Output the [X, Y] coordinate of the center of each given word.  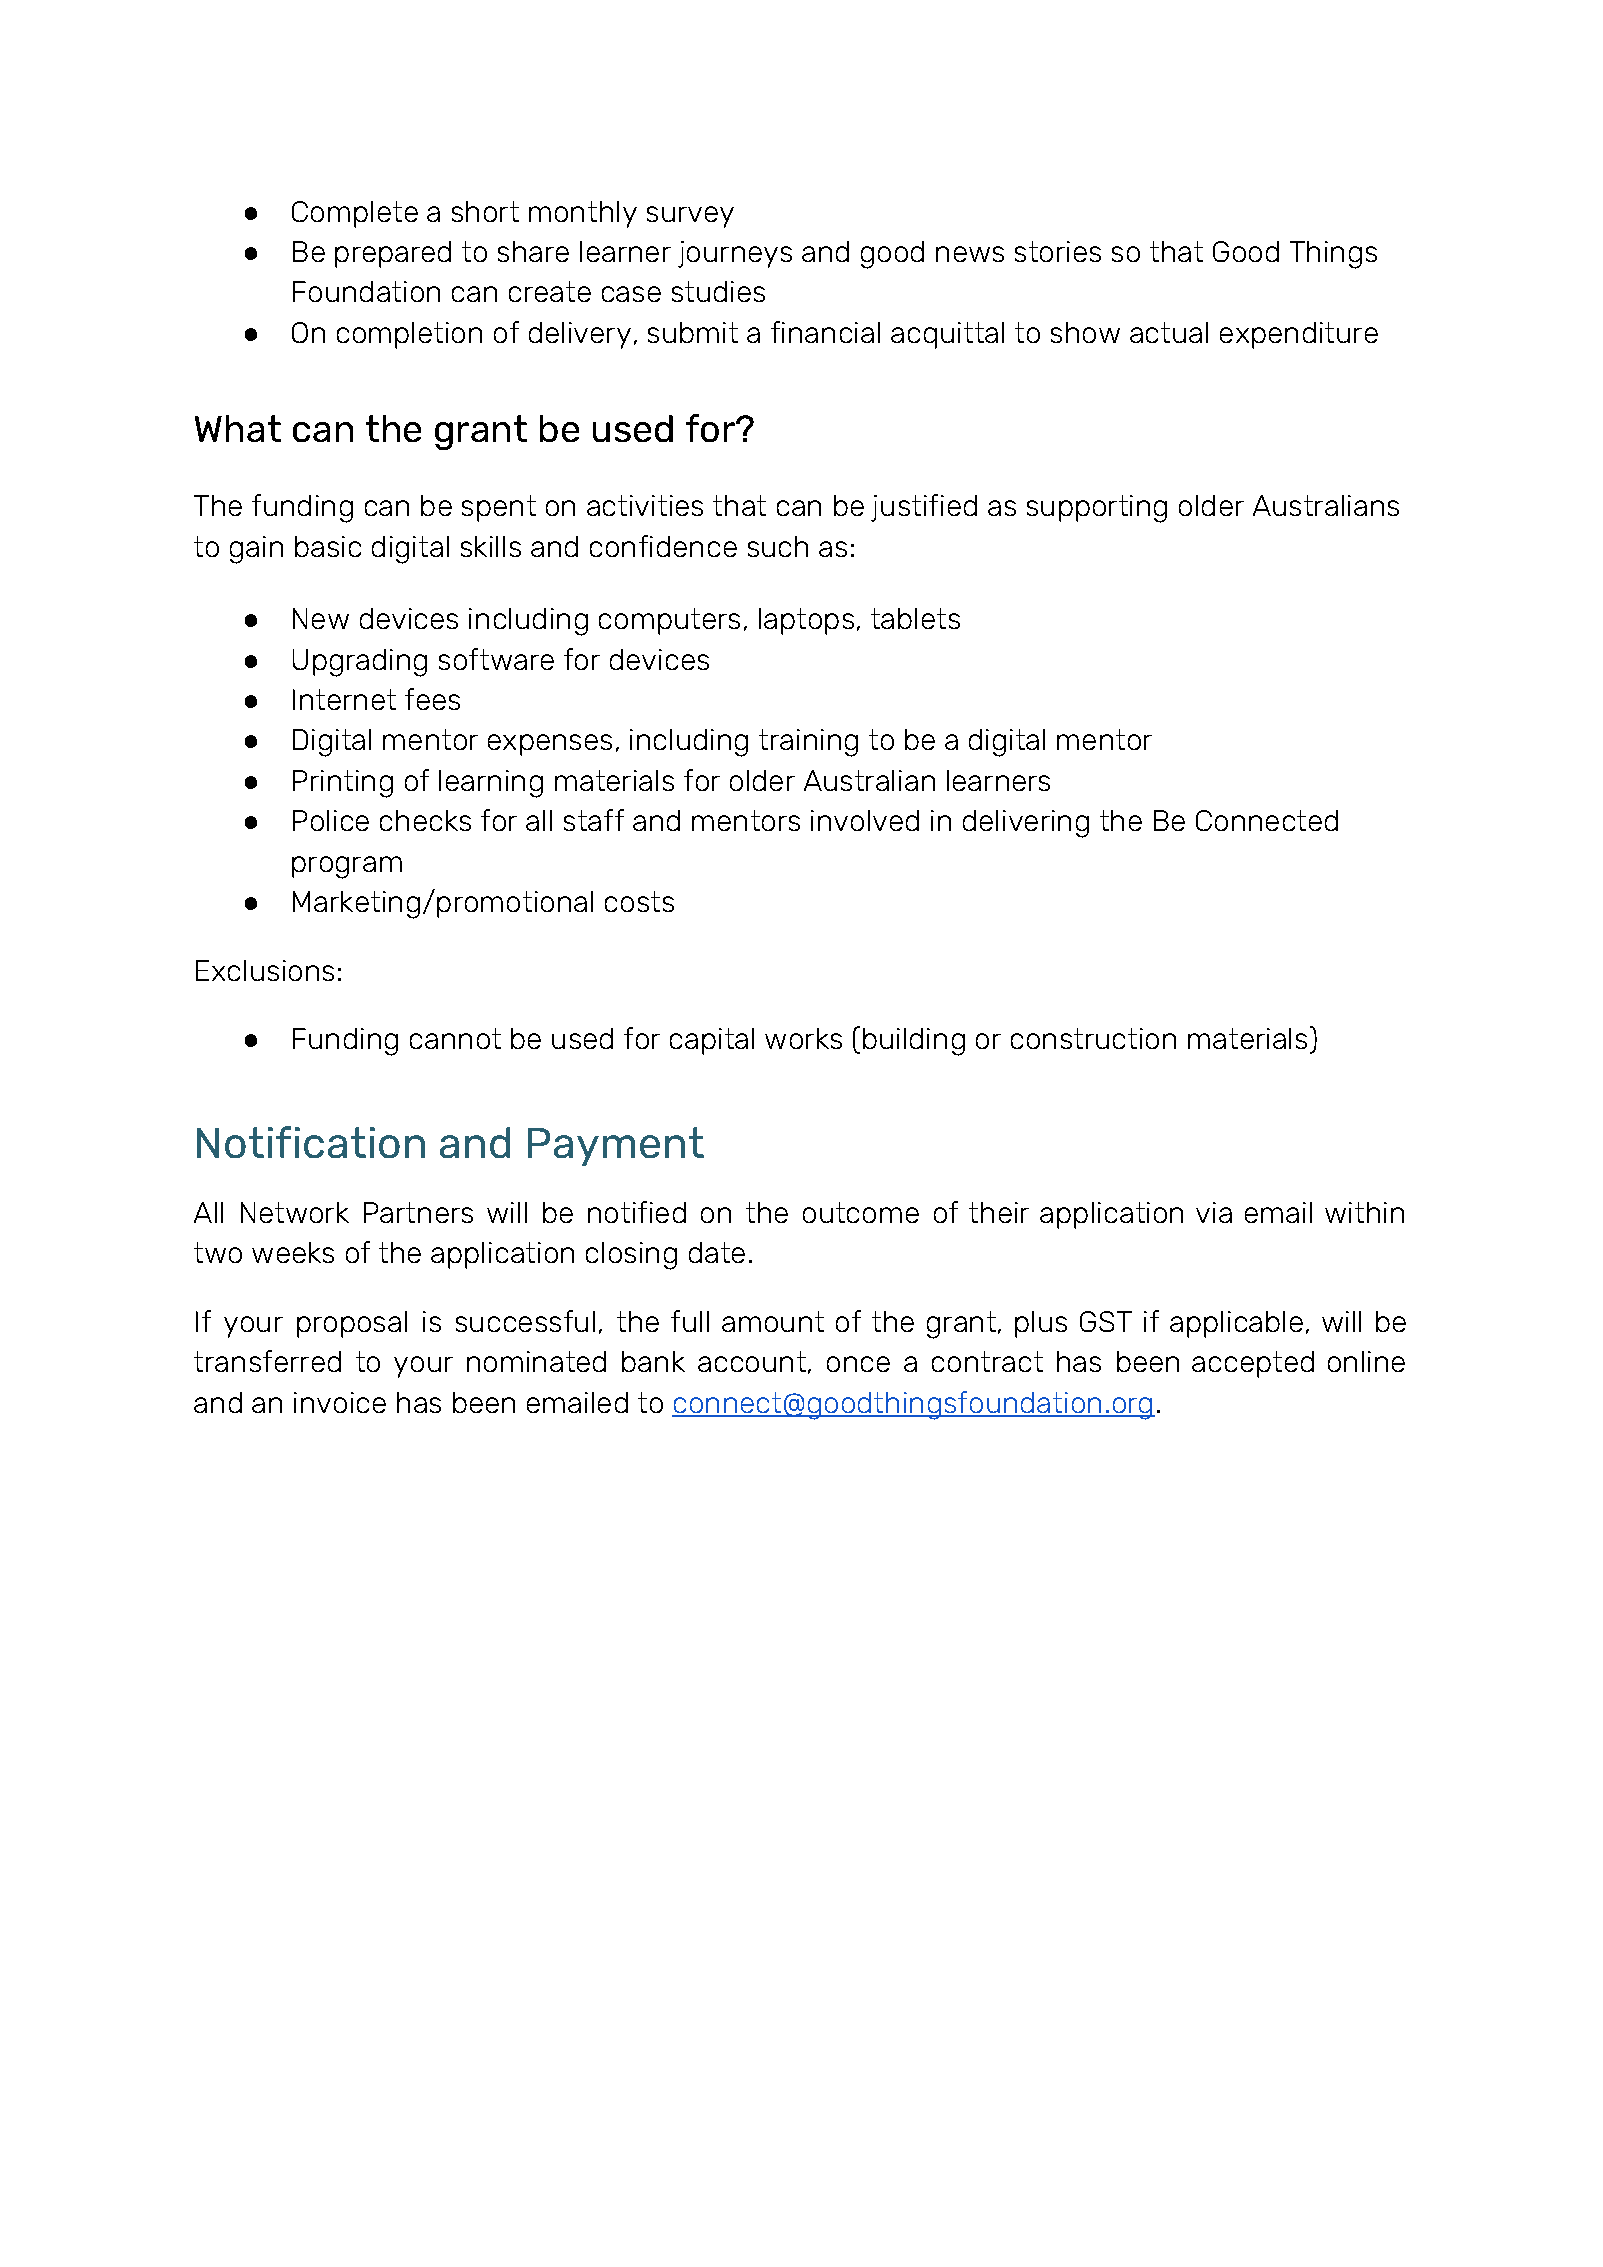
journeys [735, 254]
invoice [340, 1402]
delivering [1026, 824]
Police [331, 820]
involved [865, 820]
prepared [393, 254]
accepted [1253, 1364]
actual [1169, 332]
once [858, 1364]
